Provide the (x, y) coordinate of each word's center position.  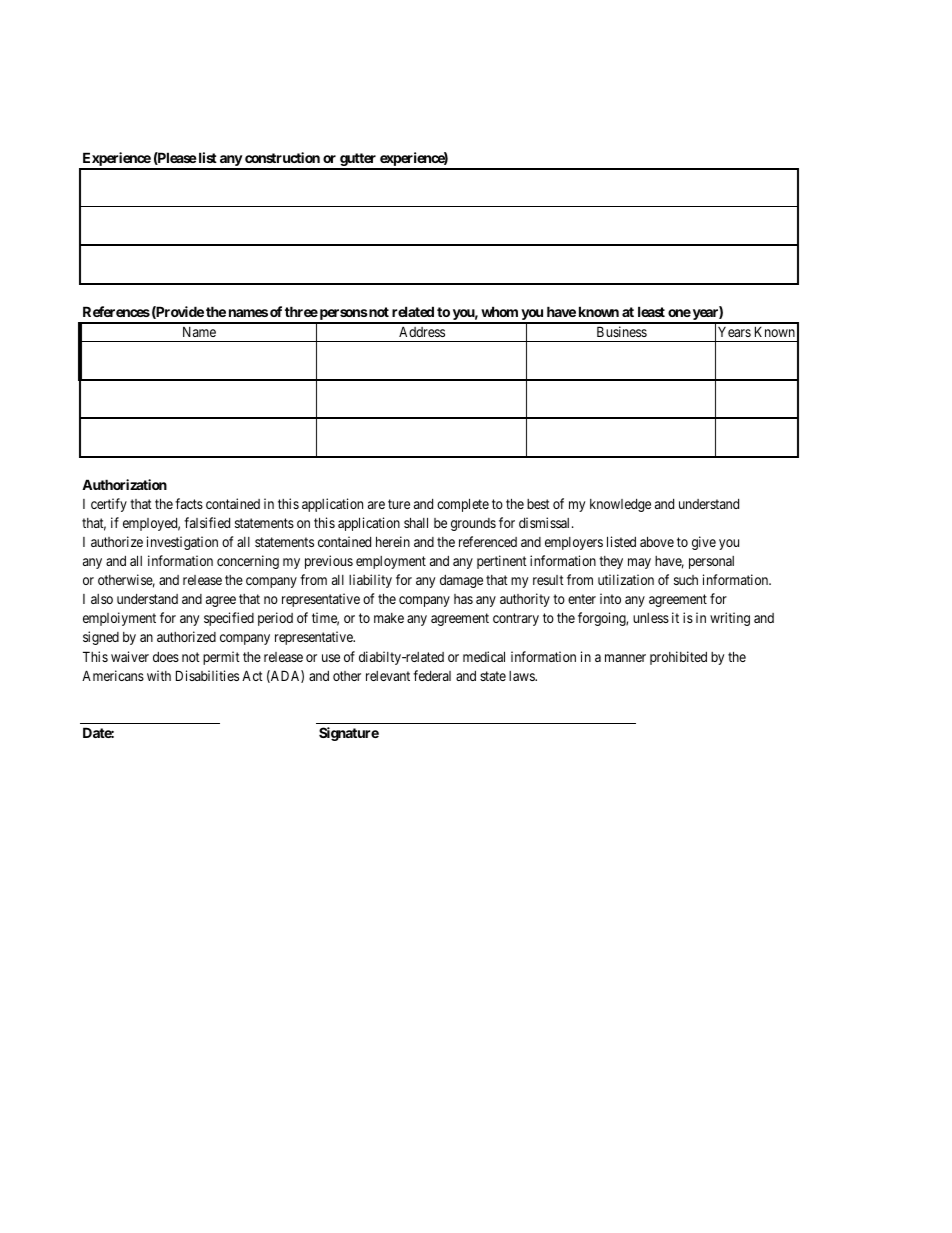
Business (622, 331)
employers (574, 543)
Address (422, 331)
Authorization (124, 484)
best (538, 504)
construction (282, 157)
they (611, 562)
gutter (358, 161)
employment (391, 562)
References (116, 311)
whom (499, 311)
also (102, 599)
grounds (473, 524)
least (651, 311)
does (166, 657)
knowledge (620, 505)
